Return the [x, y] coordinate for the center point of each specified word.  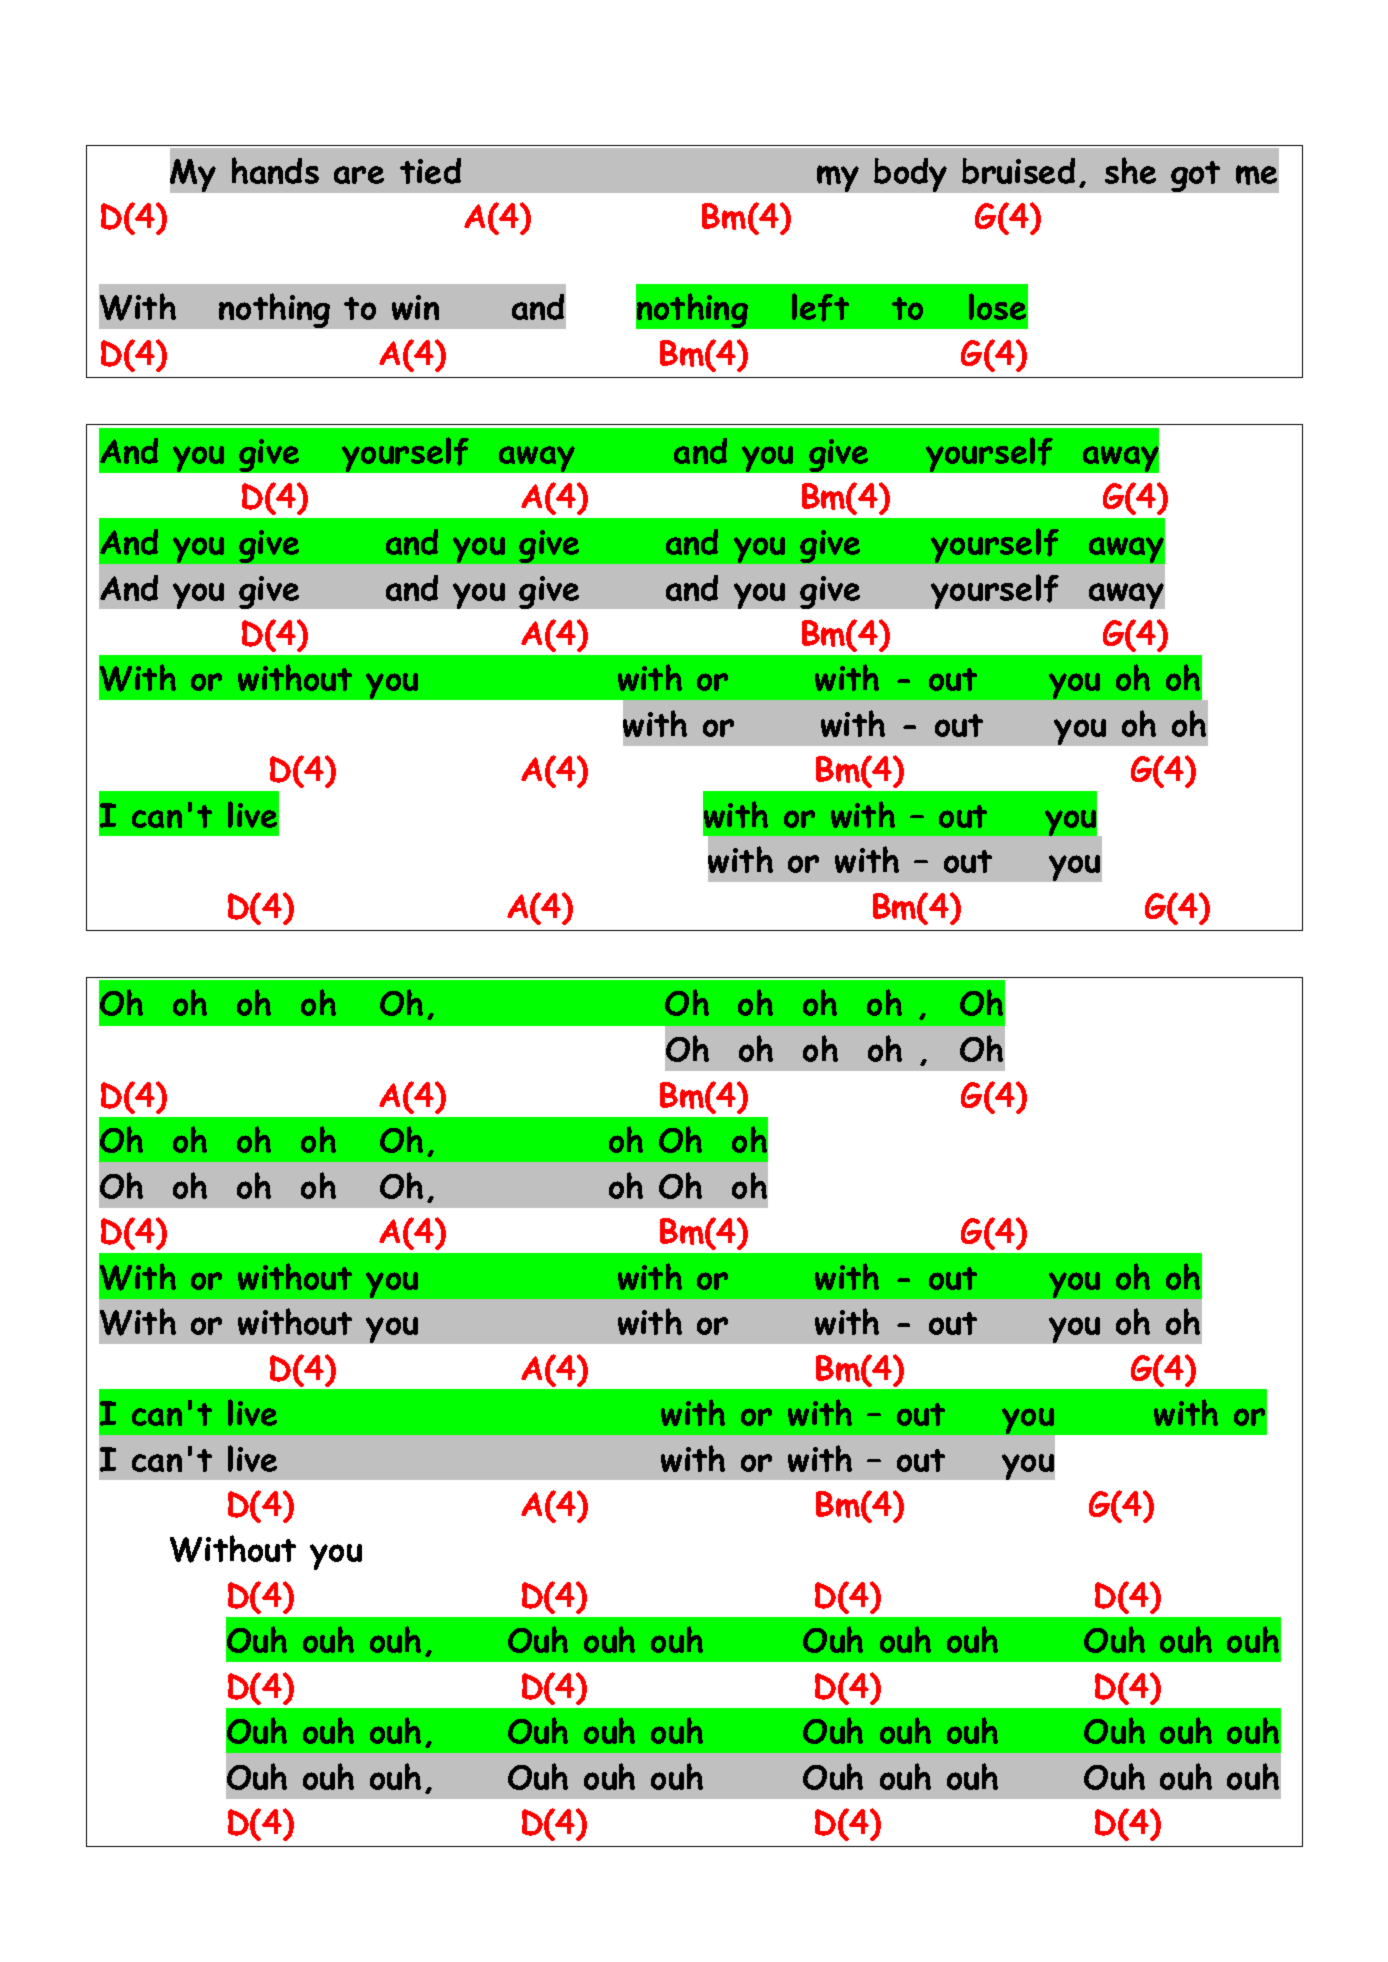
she [1130, 170]
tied [430, 171]
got [1195, 176]
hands [275, 170]
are [359, 175]
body [910, 175]
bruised [1018, 171]
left [820, 307]
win [415, 307]
